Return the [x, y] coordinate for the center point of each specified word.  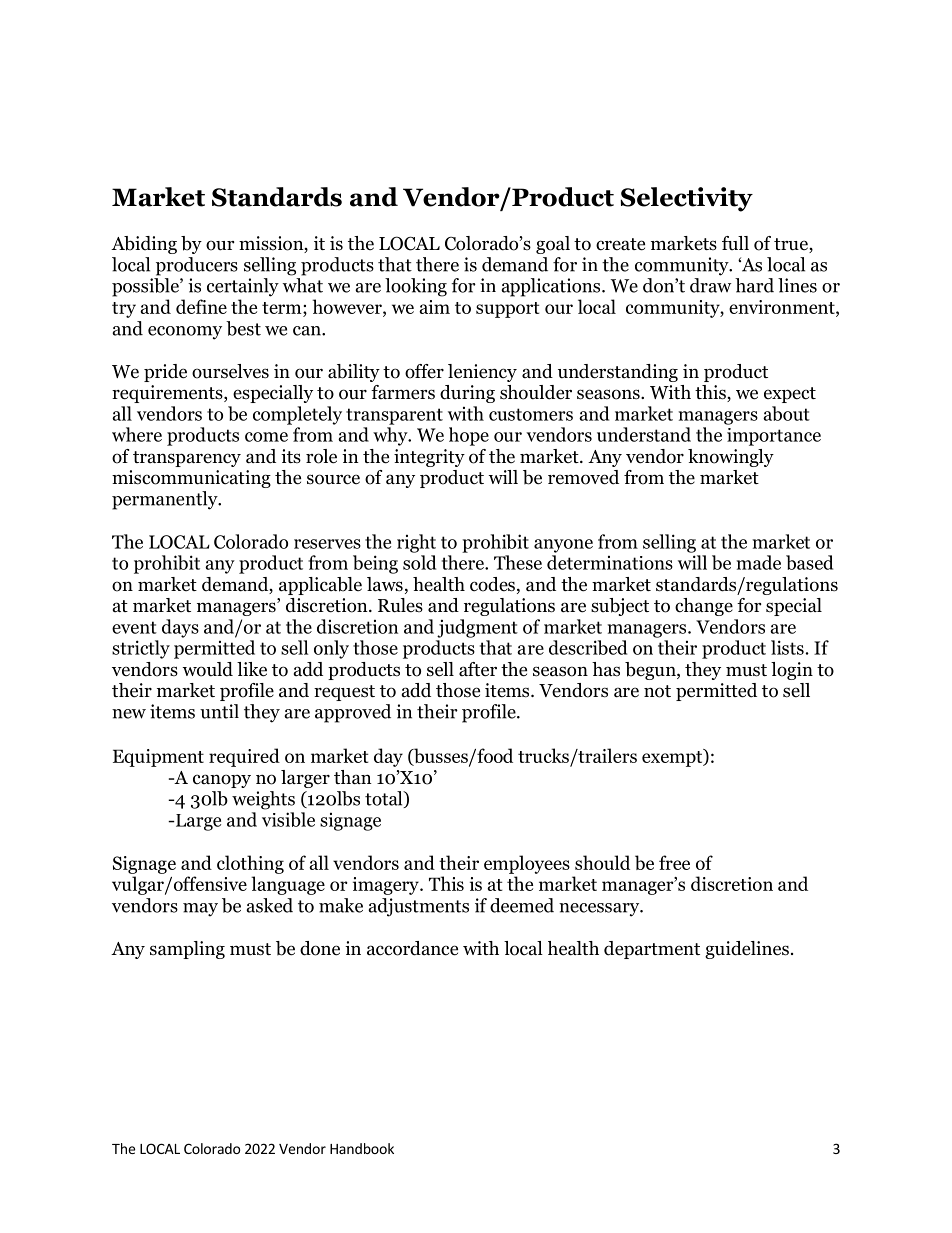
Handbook [362, 1148]
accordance [412, 948]
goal [553, 245]
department [652, 950]
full [735, 243]
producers [197, 266]
